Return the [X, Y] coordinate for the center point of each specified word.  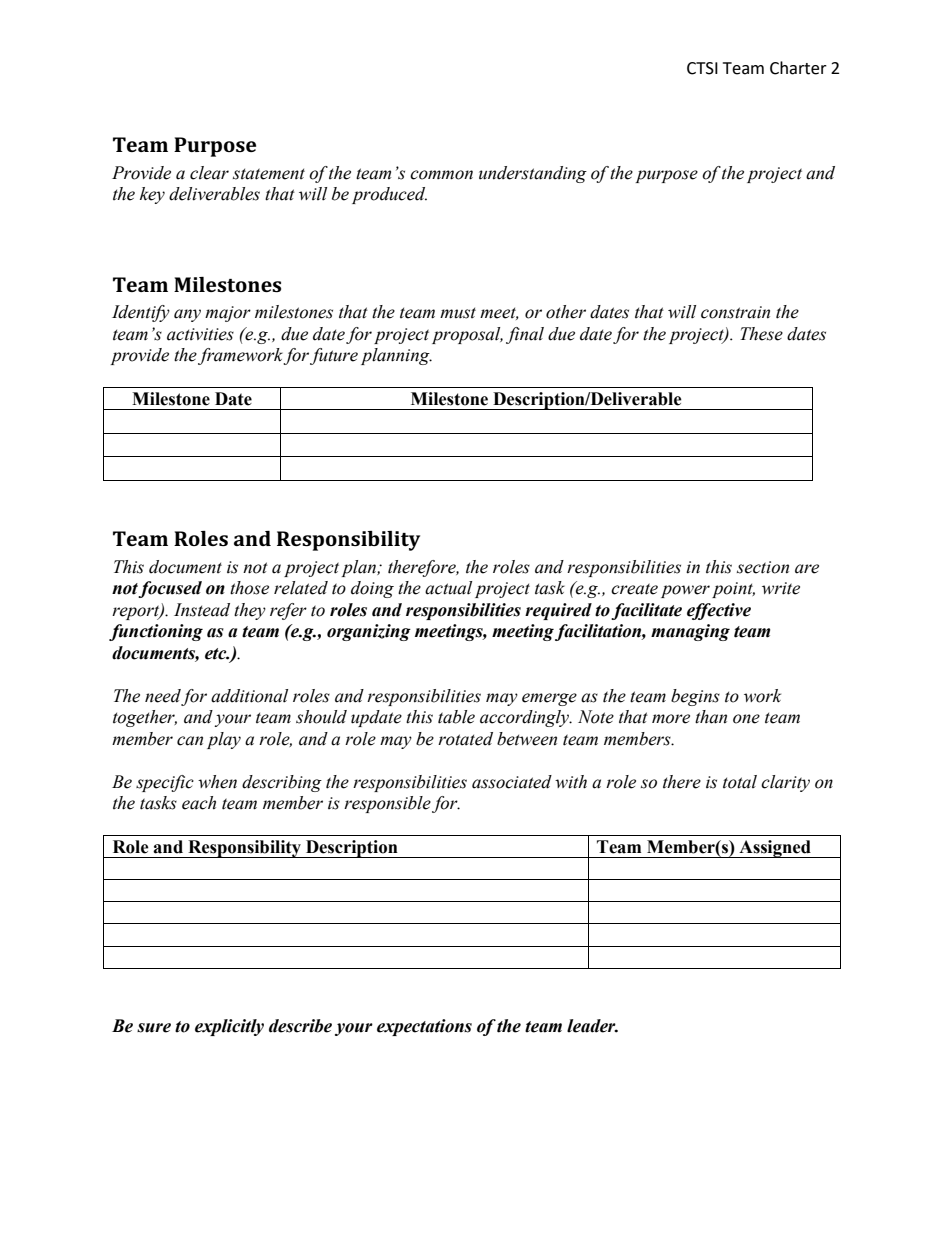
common [441, 175]
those [249, 588]
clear [209, 173]
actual [448, 588]
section [763, 567]
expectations [424, 1027]
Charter [798, 68]
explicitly [229, 1027]
